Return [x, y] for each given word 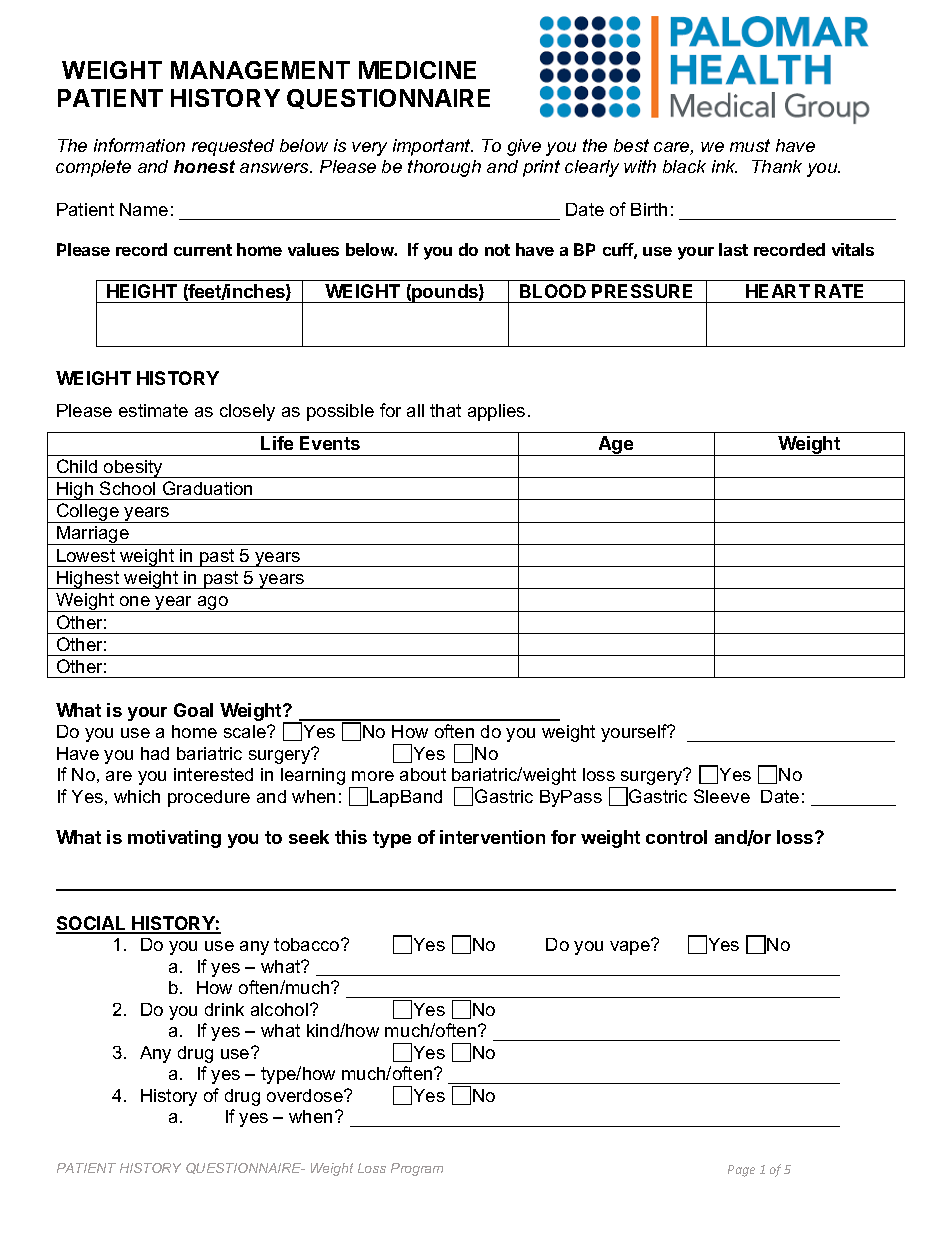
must [750, 145]
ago [213, 604]
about [423, 774]
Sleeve [722, 796]
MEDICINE [417, 70]
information [139, 145]
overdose [306, 1095]
